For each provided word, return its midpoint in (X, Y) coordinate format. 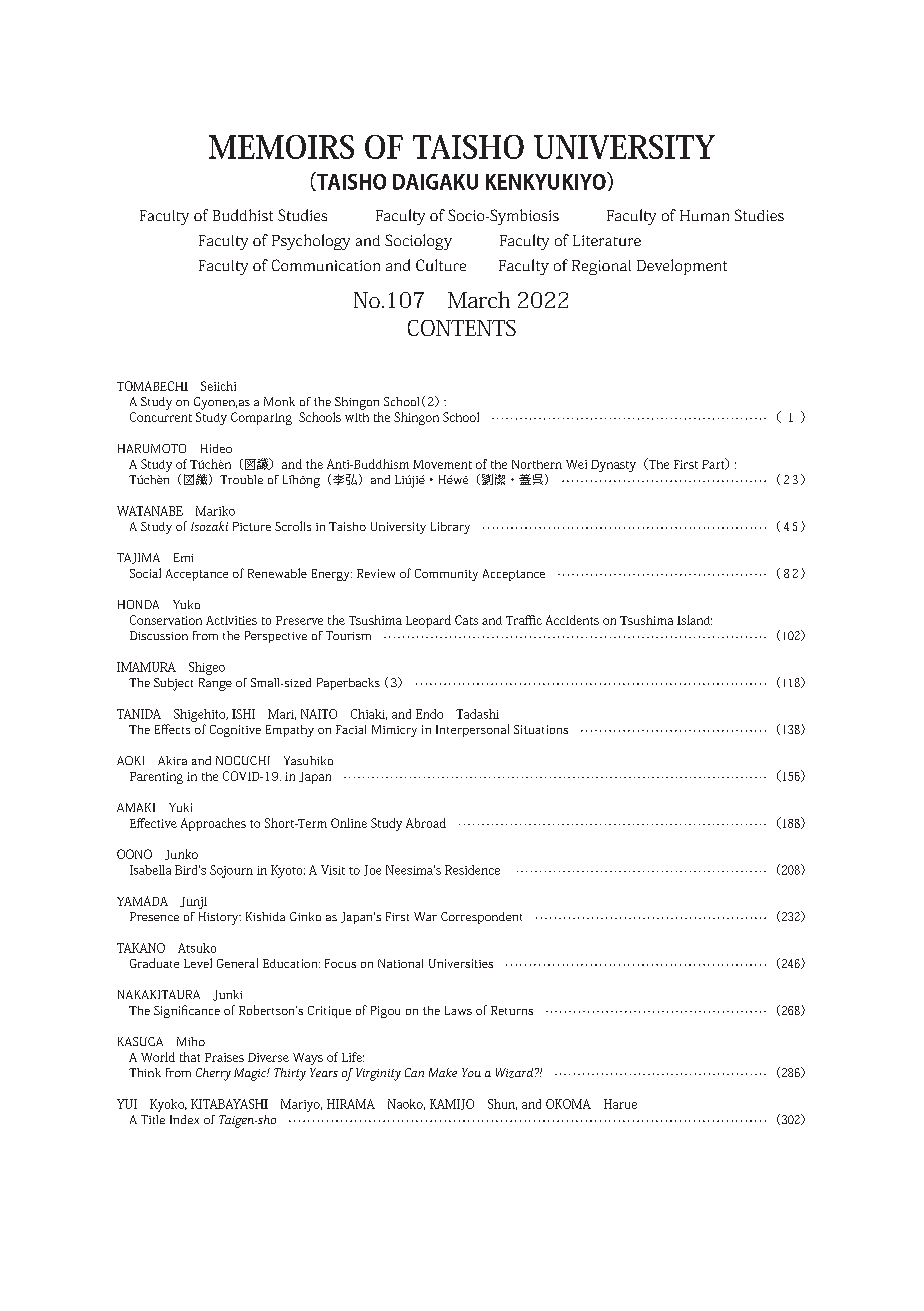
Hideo (216, 448)
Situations (541, 729)
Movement (442, 464)
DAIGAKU (435, 182)
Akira (172, 760)
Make (443, 1072)
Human (704, 215)
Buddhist (243, 215)
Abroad (426, 823)
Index (184, 1119)
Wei (576, 464)
